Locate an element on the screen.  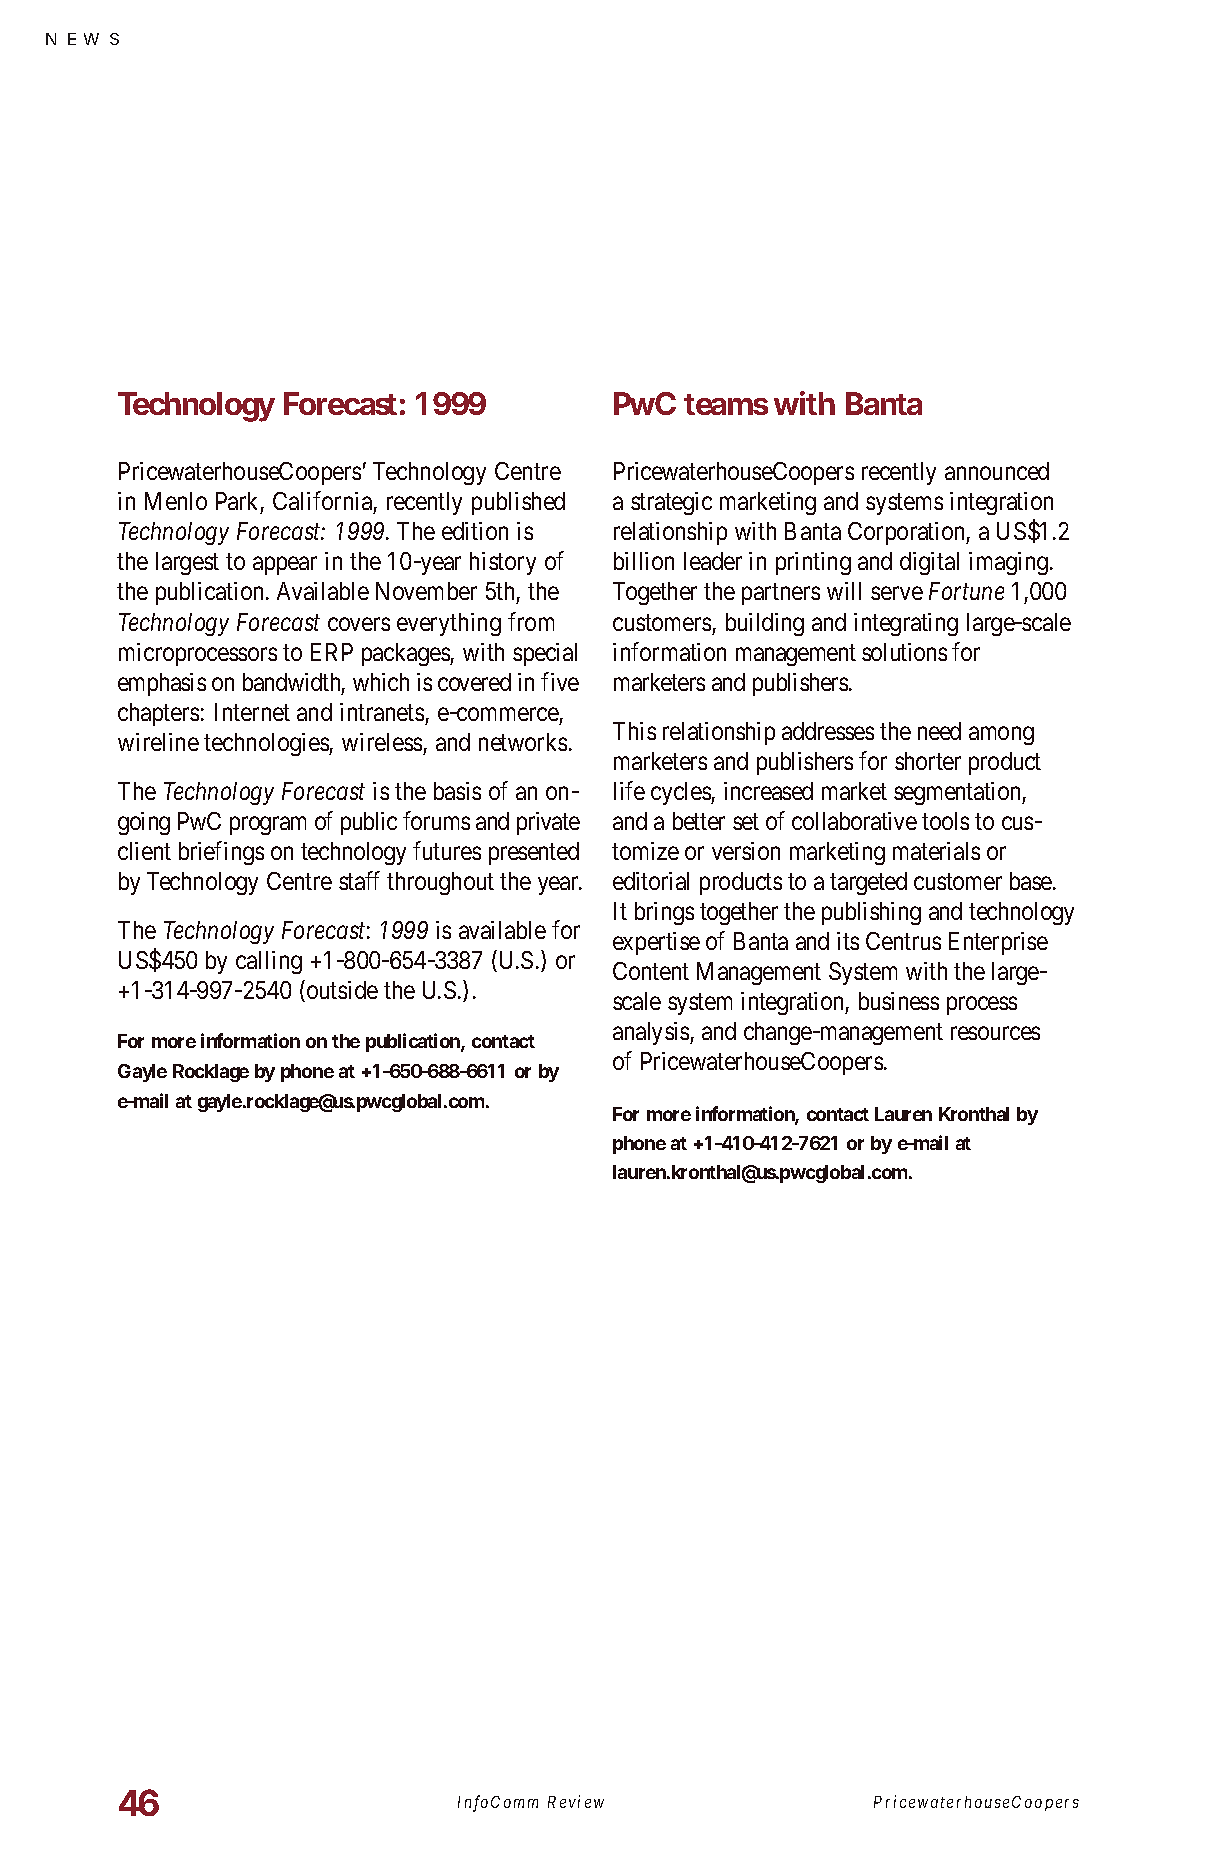
presented is located at coordinates (534, 853).
